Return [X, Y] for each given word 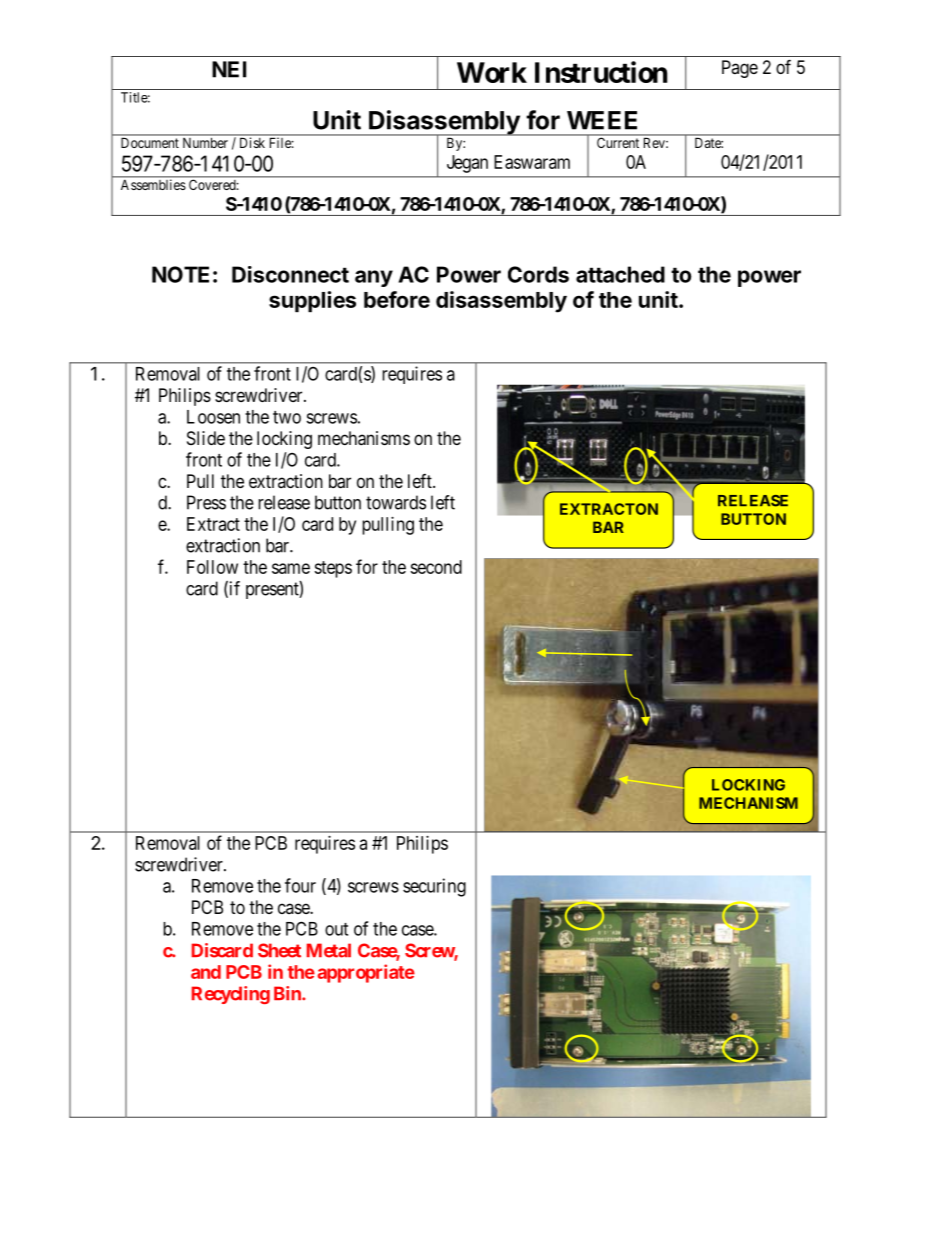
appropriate [366, 973]
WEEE [602, 120]
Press [206, 502]
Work [492, 72]
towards [396, 502]
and [206, 972]
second [436, 567]
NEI [229, 69]
